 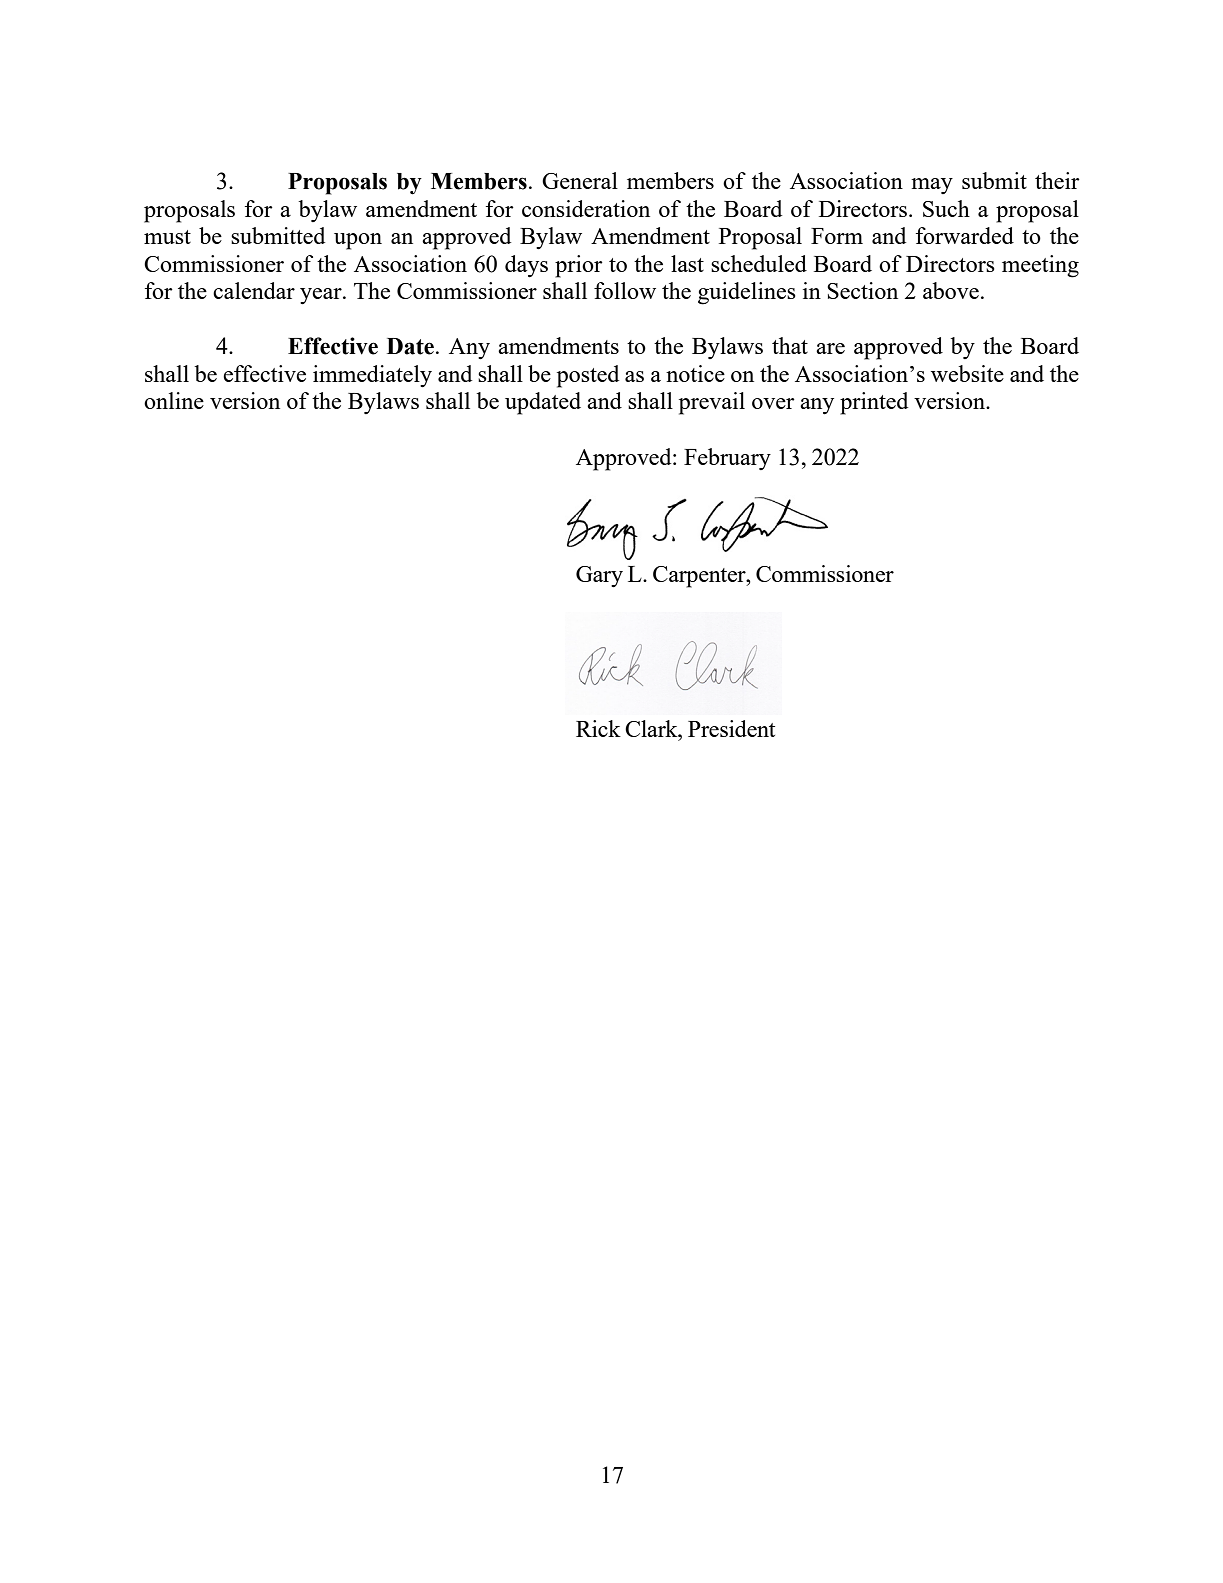 What do you see at coordinates (874, 403) in the page?
I see `printed` at bounding box center [874, 403].
